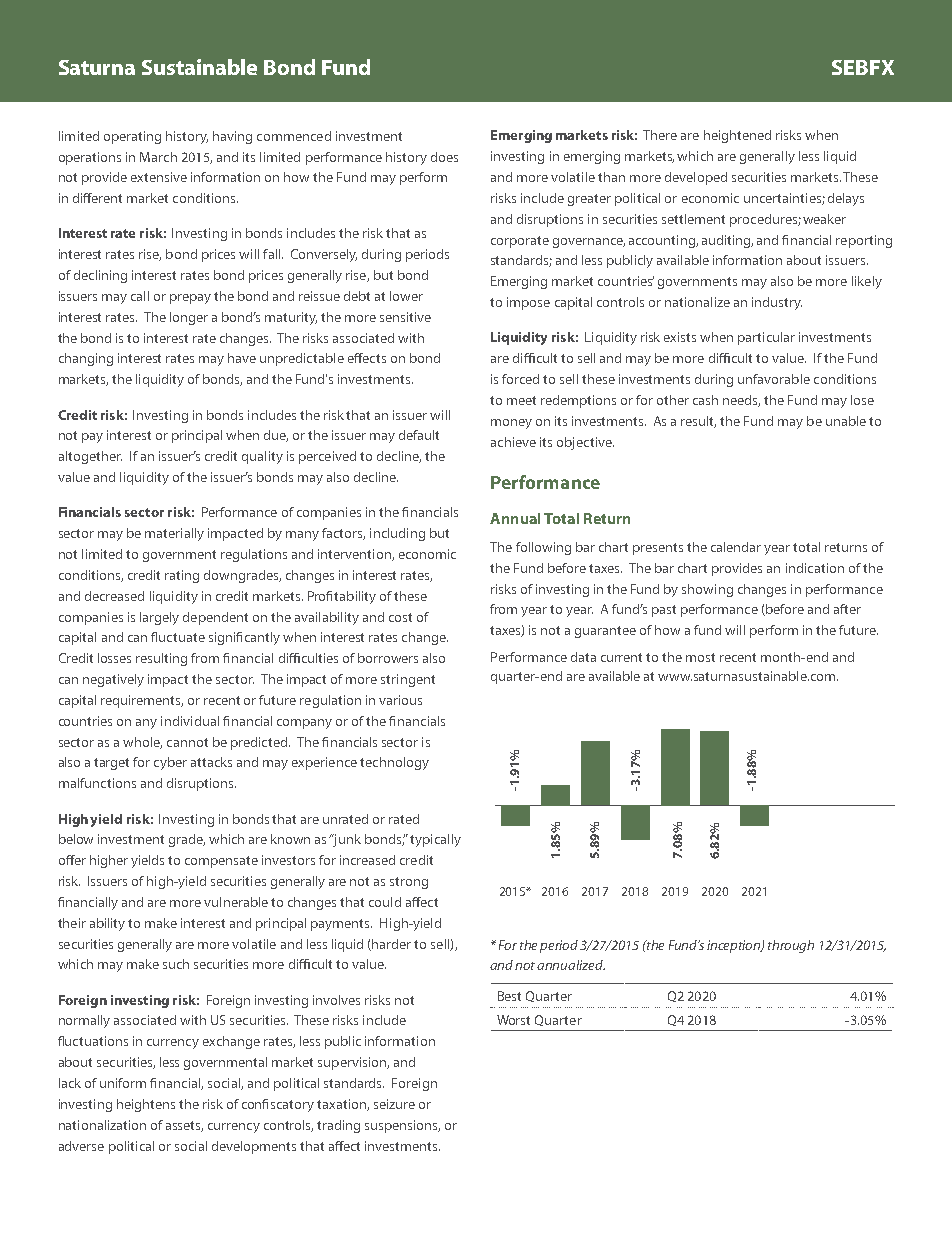 The image size is (952, 1241). What do you see at coordinates (444, 157) in the screenshot?
I see `does` at bounding box center [444, 157].
